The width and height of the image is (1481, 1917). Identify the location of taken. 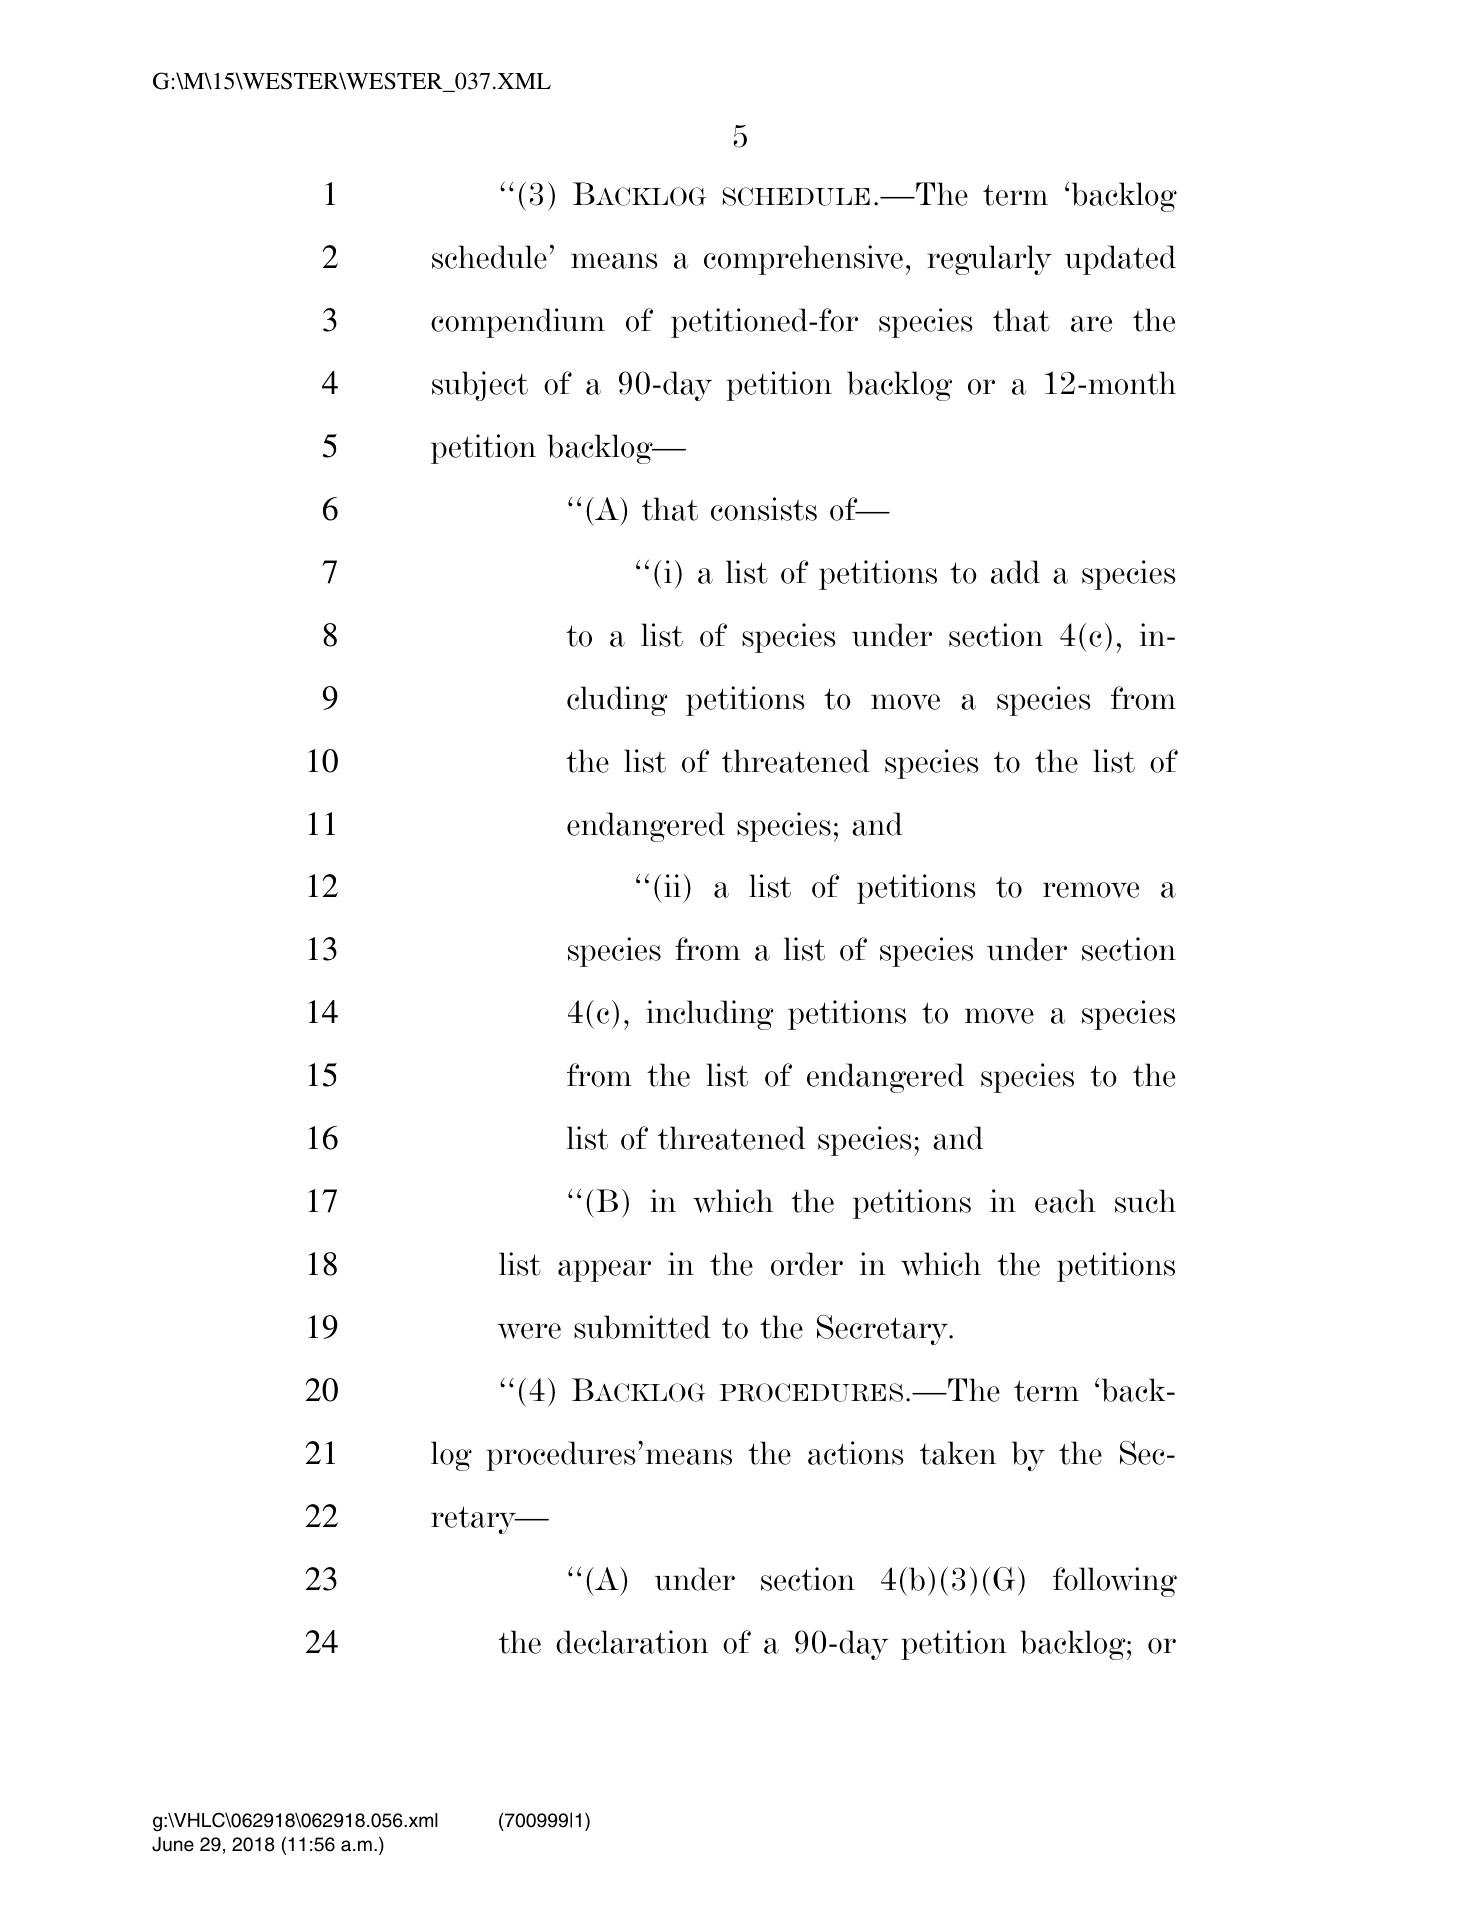
(958, 1453).
